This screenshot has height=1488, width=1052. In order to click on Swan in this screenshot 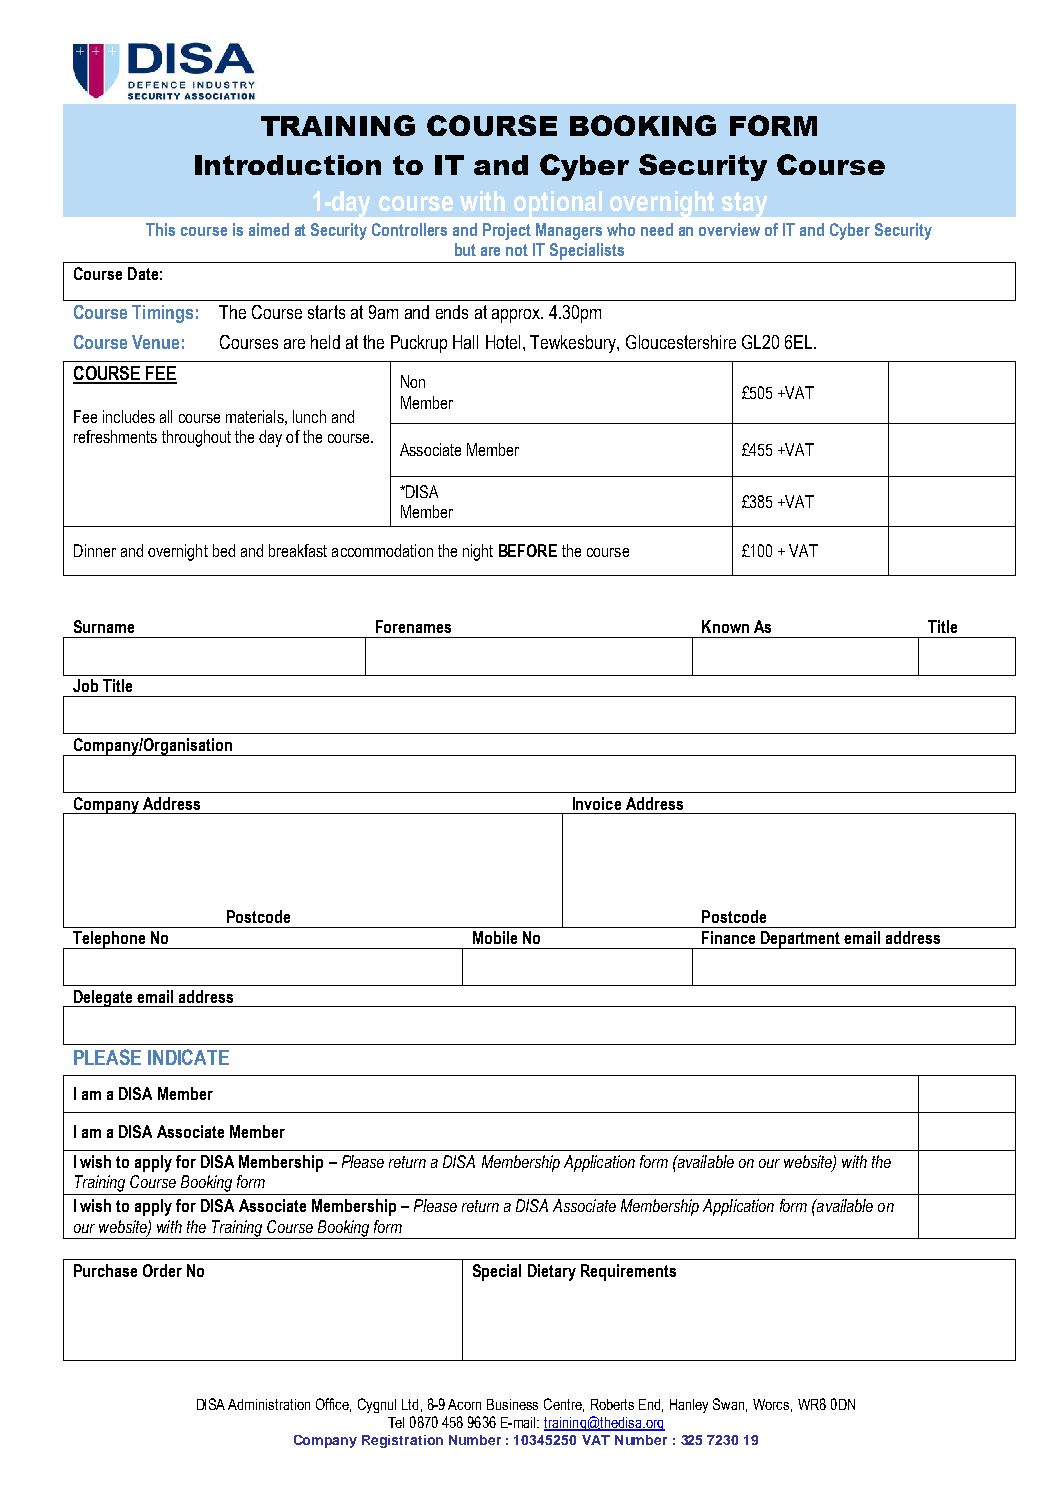, I will do `click(730, 1405)`.
